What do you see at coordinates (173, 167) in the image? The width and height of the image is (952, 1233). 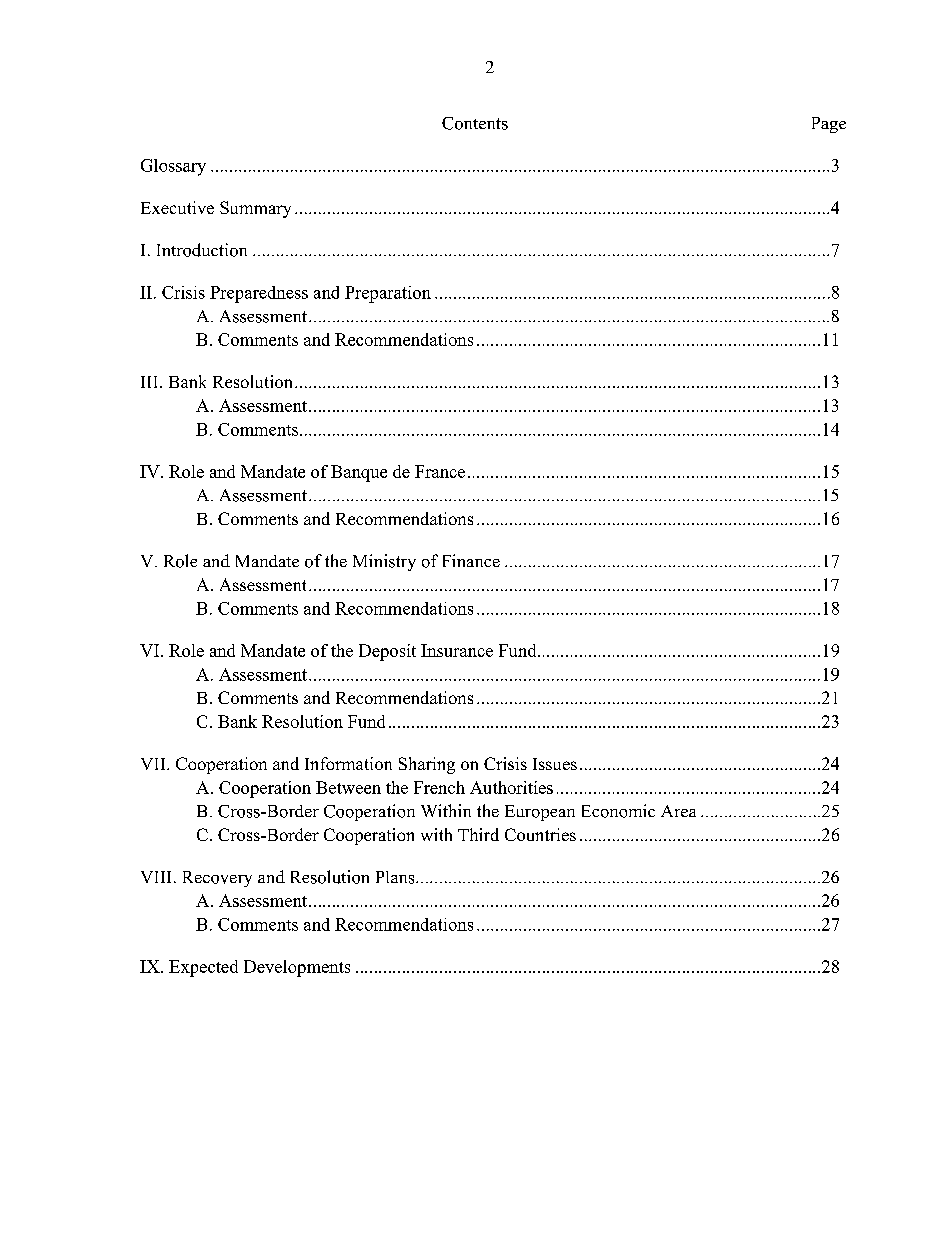 I see `Glossary` at bounding box center [173, 167].
